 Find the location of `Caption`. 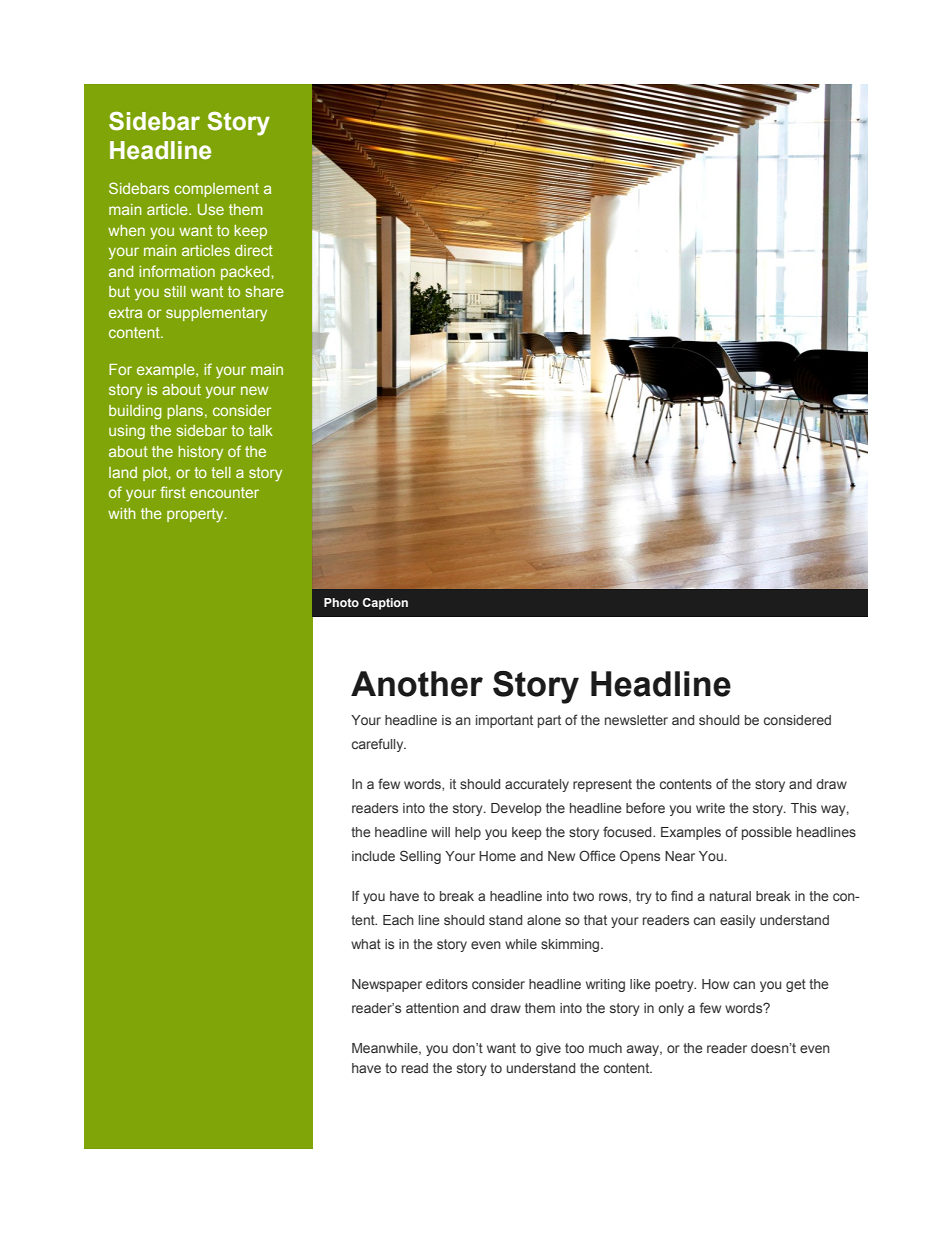

Caption is located at coordinates (385, 604).
